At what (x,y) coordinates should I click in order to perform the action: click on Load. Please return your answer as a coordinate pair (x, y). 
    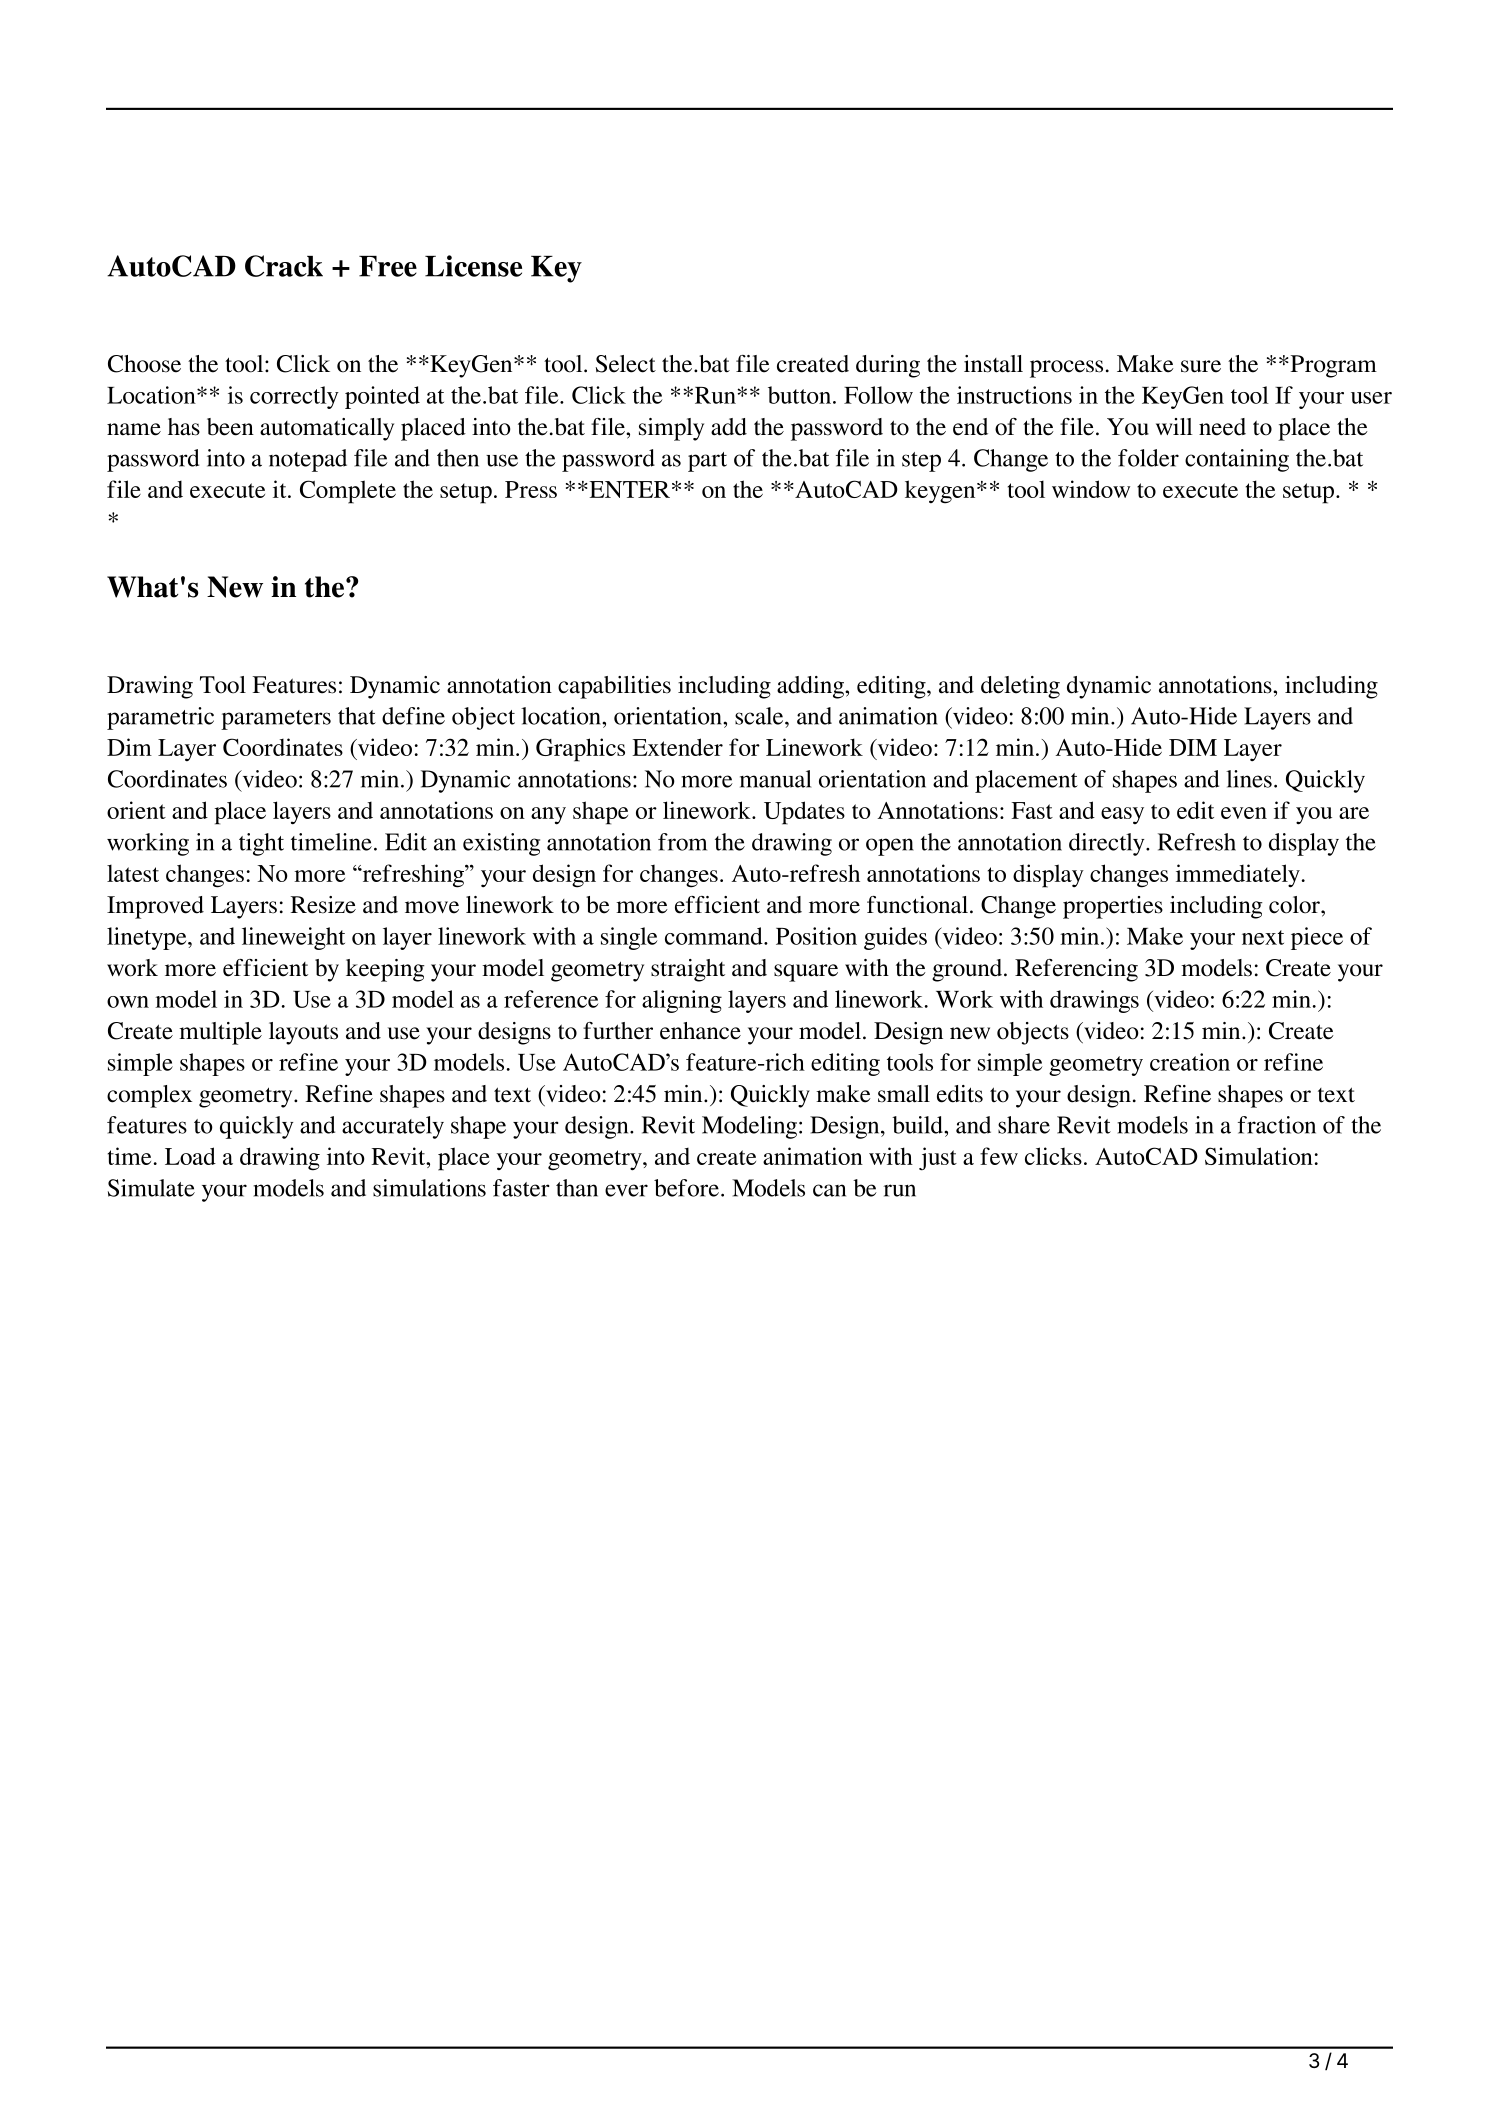
    Looking at the image, I should click on (190, 1156).
